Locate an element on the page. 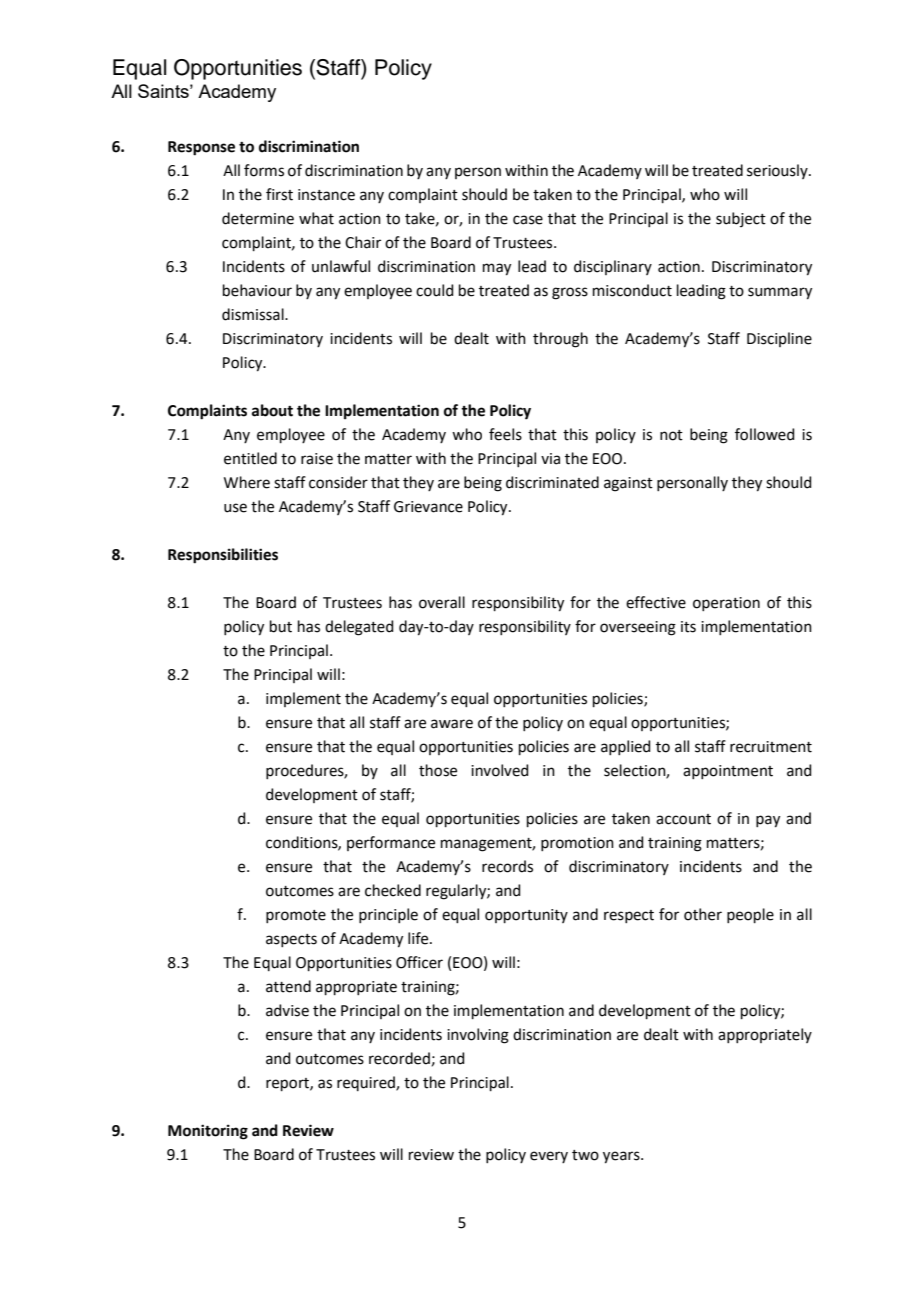  case is located at coordinates (528, 220).
